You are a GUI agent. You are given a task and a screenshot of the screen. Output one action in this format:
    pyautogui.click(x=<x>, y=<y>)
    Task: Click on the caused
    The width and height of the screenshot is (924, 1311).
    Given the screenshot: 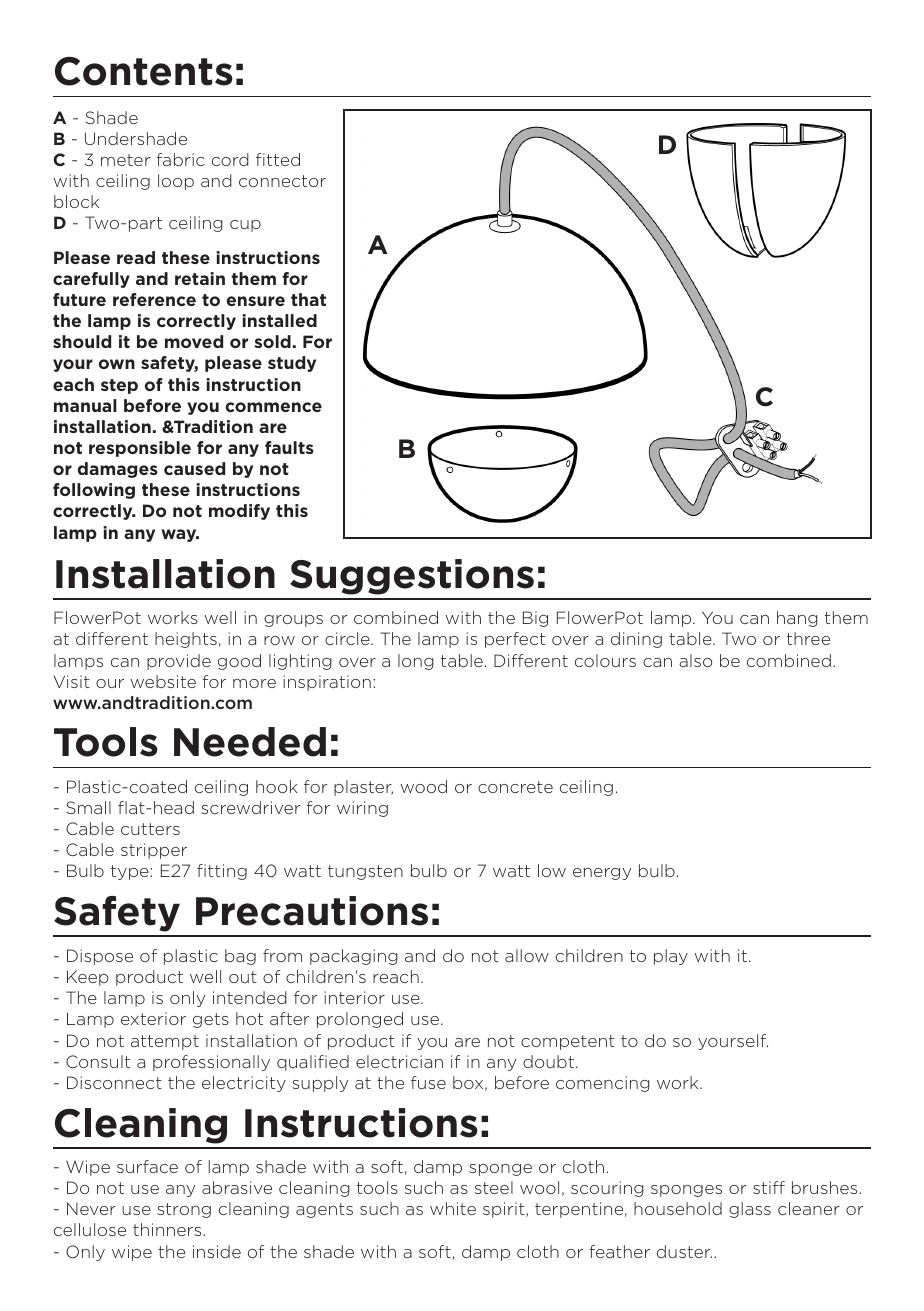 What is the action you would take?
    pyautogui.click(x=194, y=468)
